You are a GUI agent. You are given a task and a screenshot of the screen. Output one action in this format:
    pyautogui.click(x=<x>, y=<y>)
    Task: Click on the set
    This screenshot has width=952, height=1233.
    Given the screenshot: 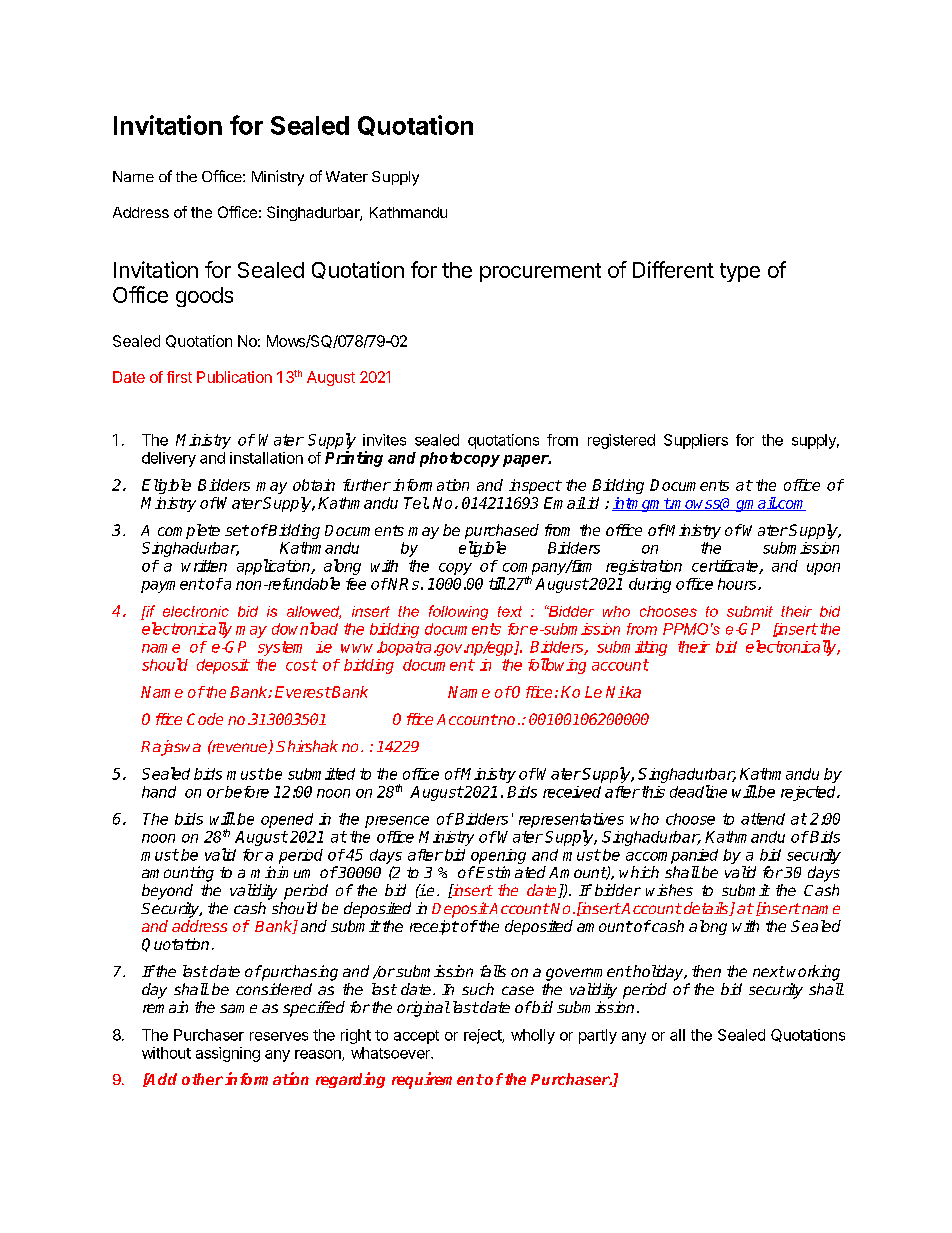 What is the action you would take?
    pyautogui.click(x=237, y=530)
